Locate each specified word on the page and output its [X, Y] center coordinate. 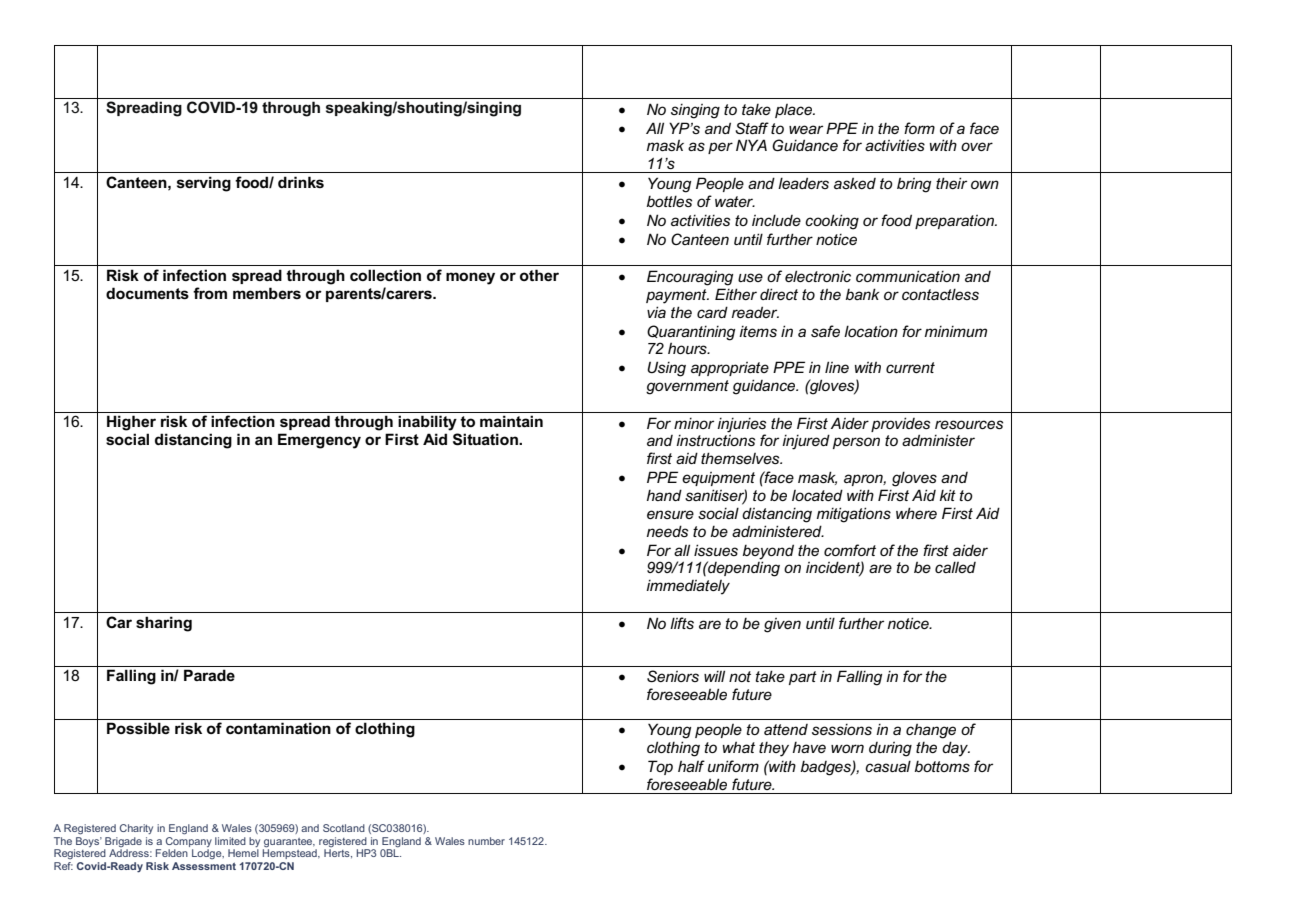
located [817, 495]
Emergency [319, 441]
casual [888, 766]
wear [806, 129]
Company [189, 843]
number [486, 841]
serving [204, 184]
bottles [669, 201]
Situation [486, 439]
